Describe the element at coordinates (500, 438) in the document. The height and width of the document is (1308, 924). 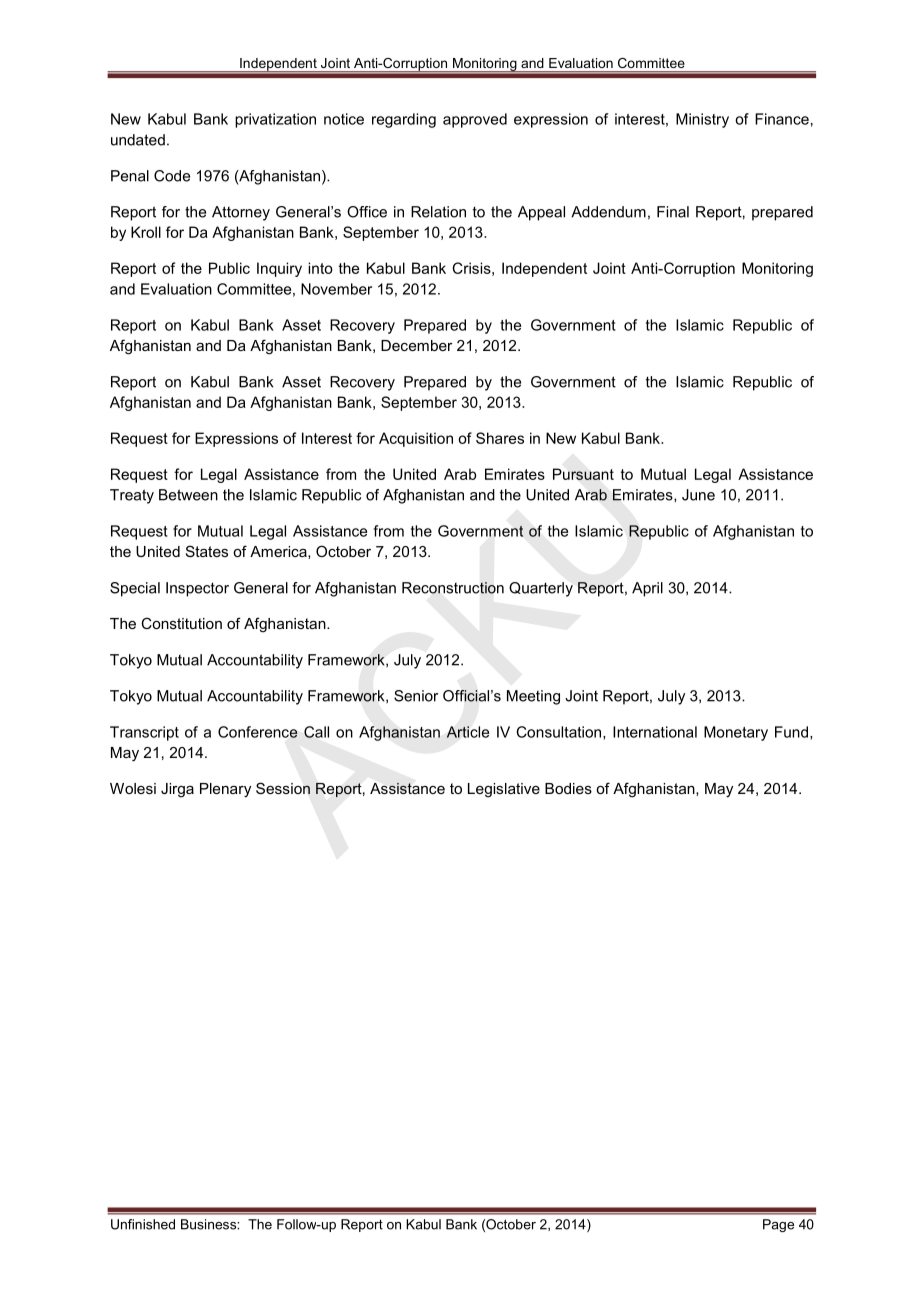
I see `Shares` at that location.
